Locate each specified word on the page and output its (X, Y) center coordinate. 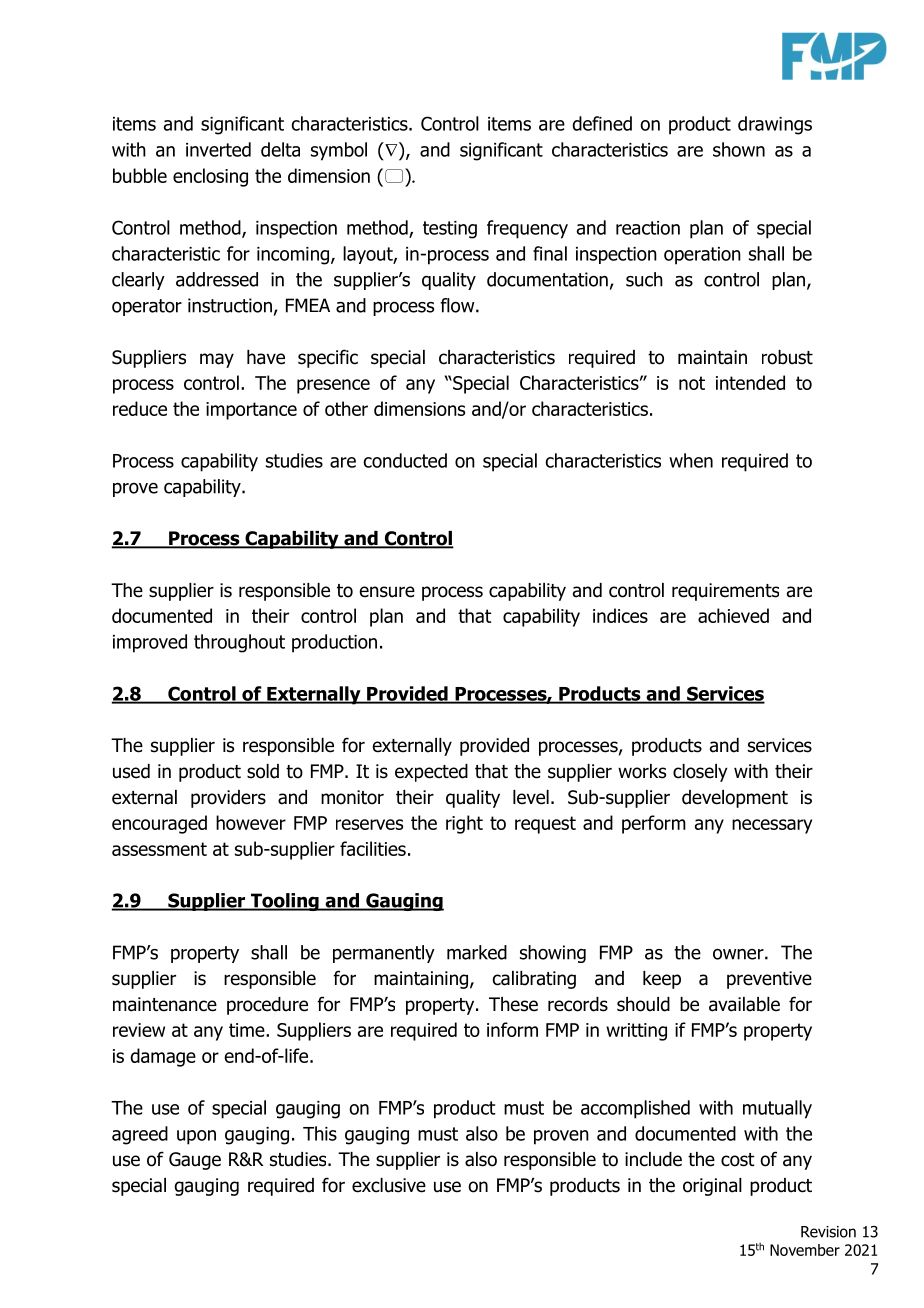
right (464, 824)
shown (739, 149)
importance (251, 411)
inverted (218, 149)
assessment (159, 849)
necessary (772, 826)
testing (450, 230)
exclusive (389, 1185)
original (712, 1187)
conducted (405, 460)
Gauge (195, 1161)
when (691, 460)
